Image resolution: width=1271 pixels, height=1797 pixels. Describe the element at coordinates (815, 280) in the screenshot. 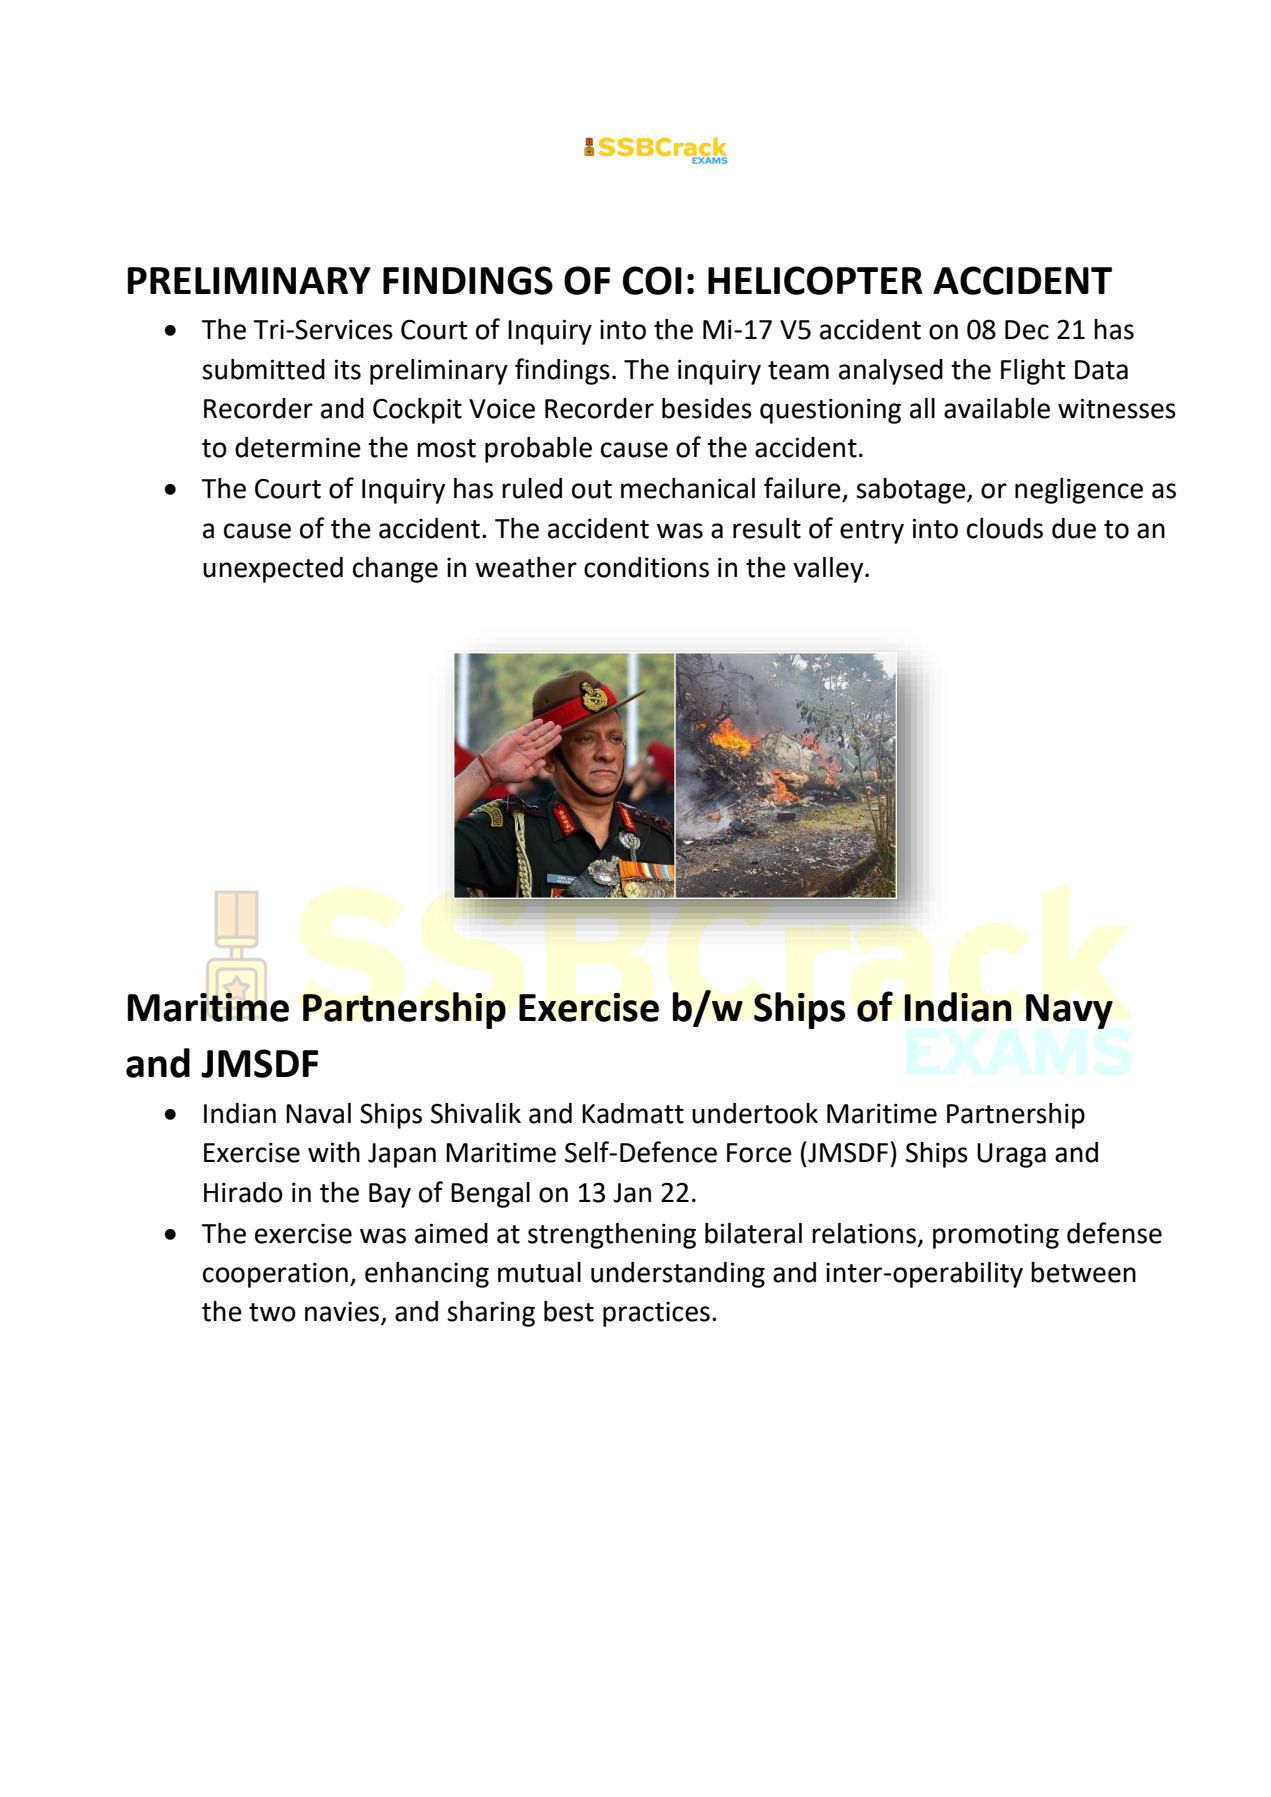

I see `HELICOPTER` at that location.
